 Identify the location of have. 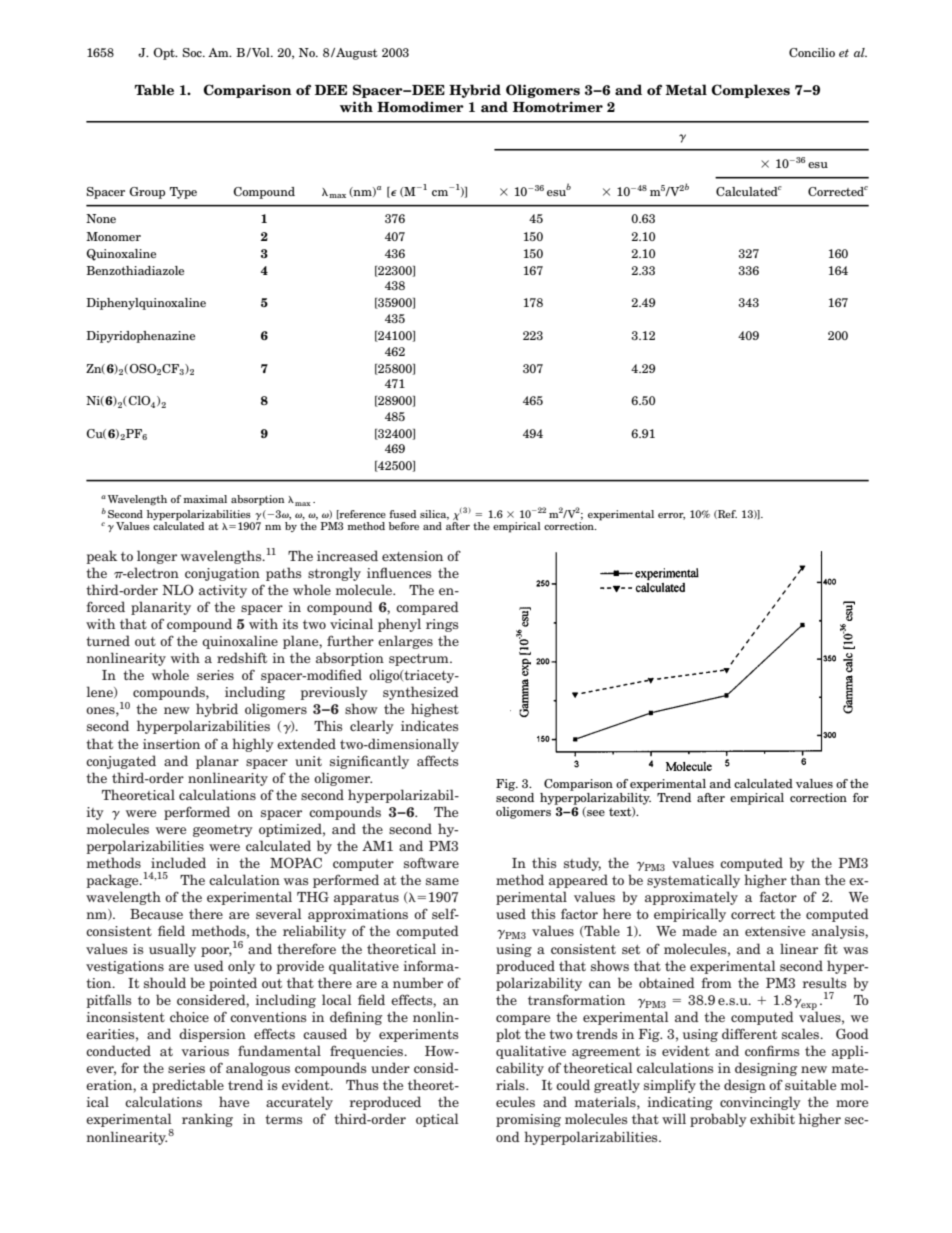
(234, 1101).
